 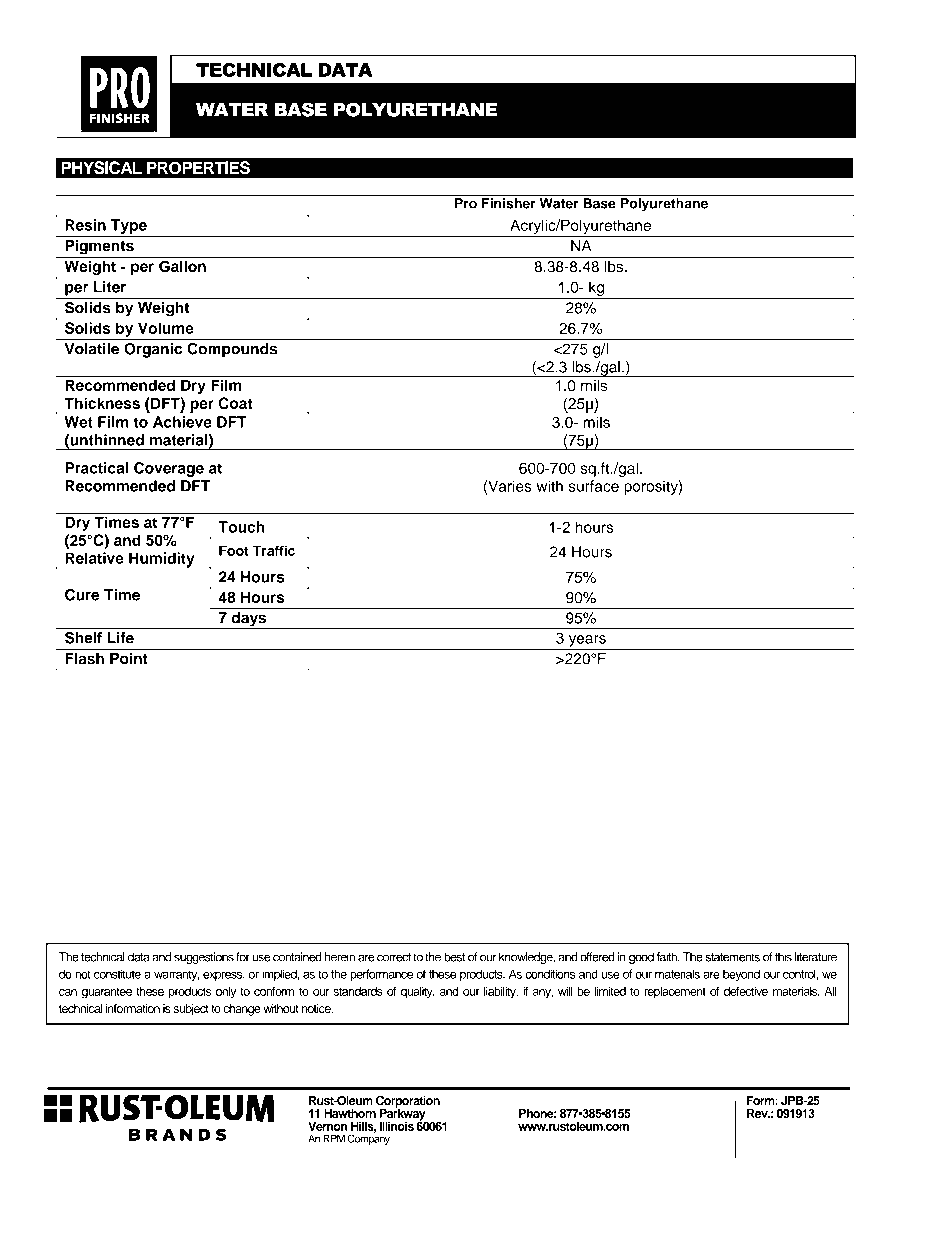 What do you see at coordinates (509, 203) in the screenshot?
I see `Finisher` at bounding box center [509, 203].
